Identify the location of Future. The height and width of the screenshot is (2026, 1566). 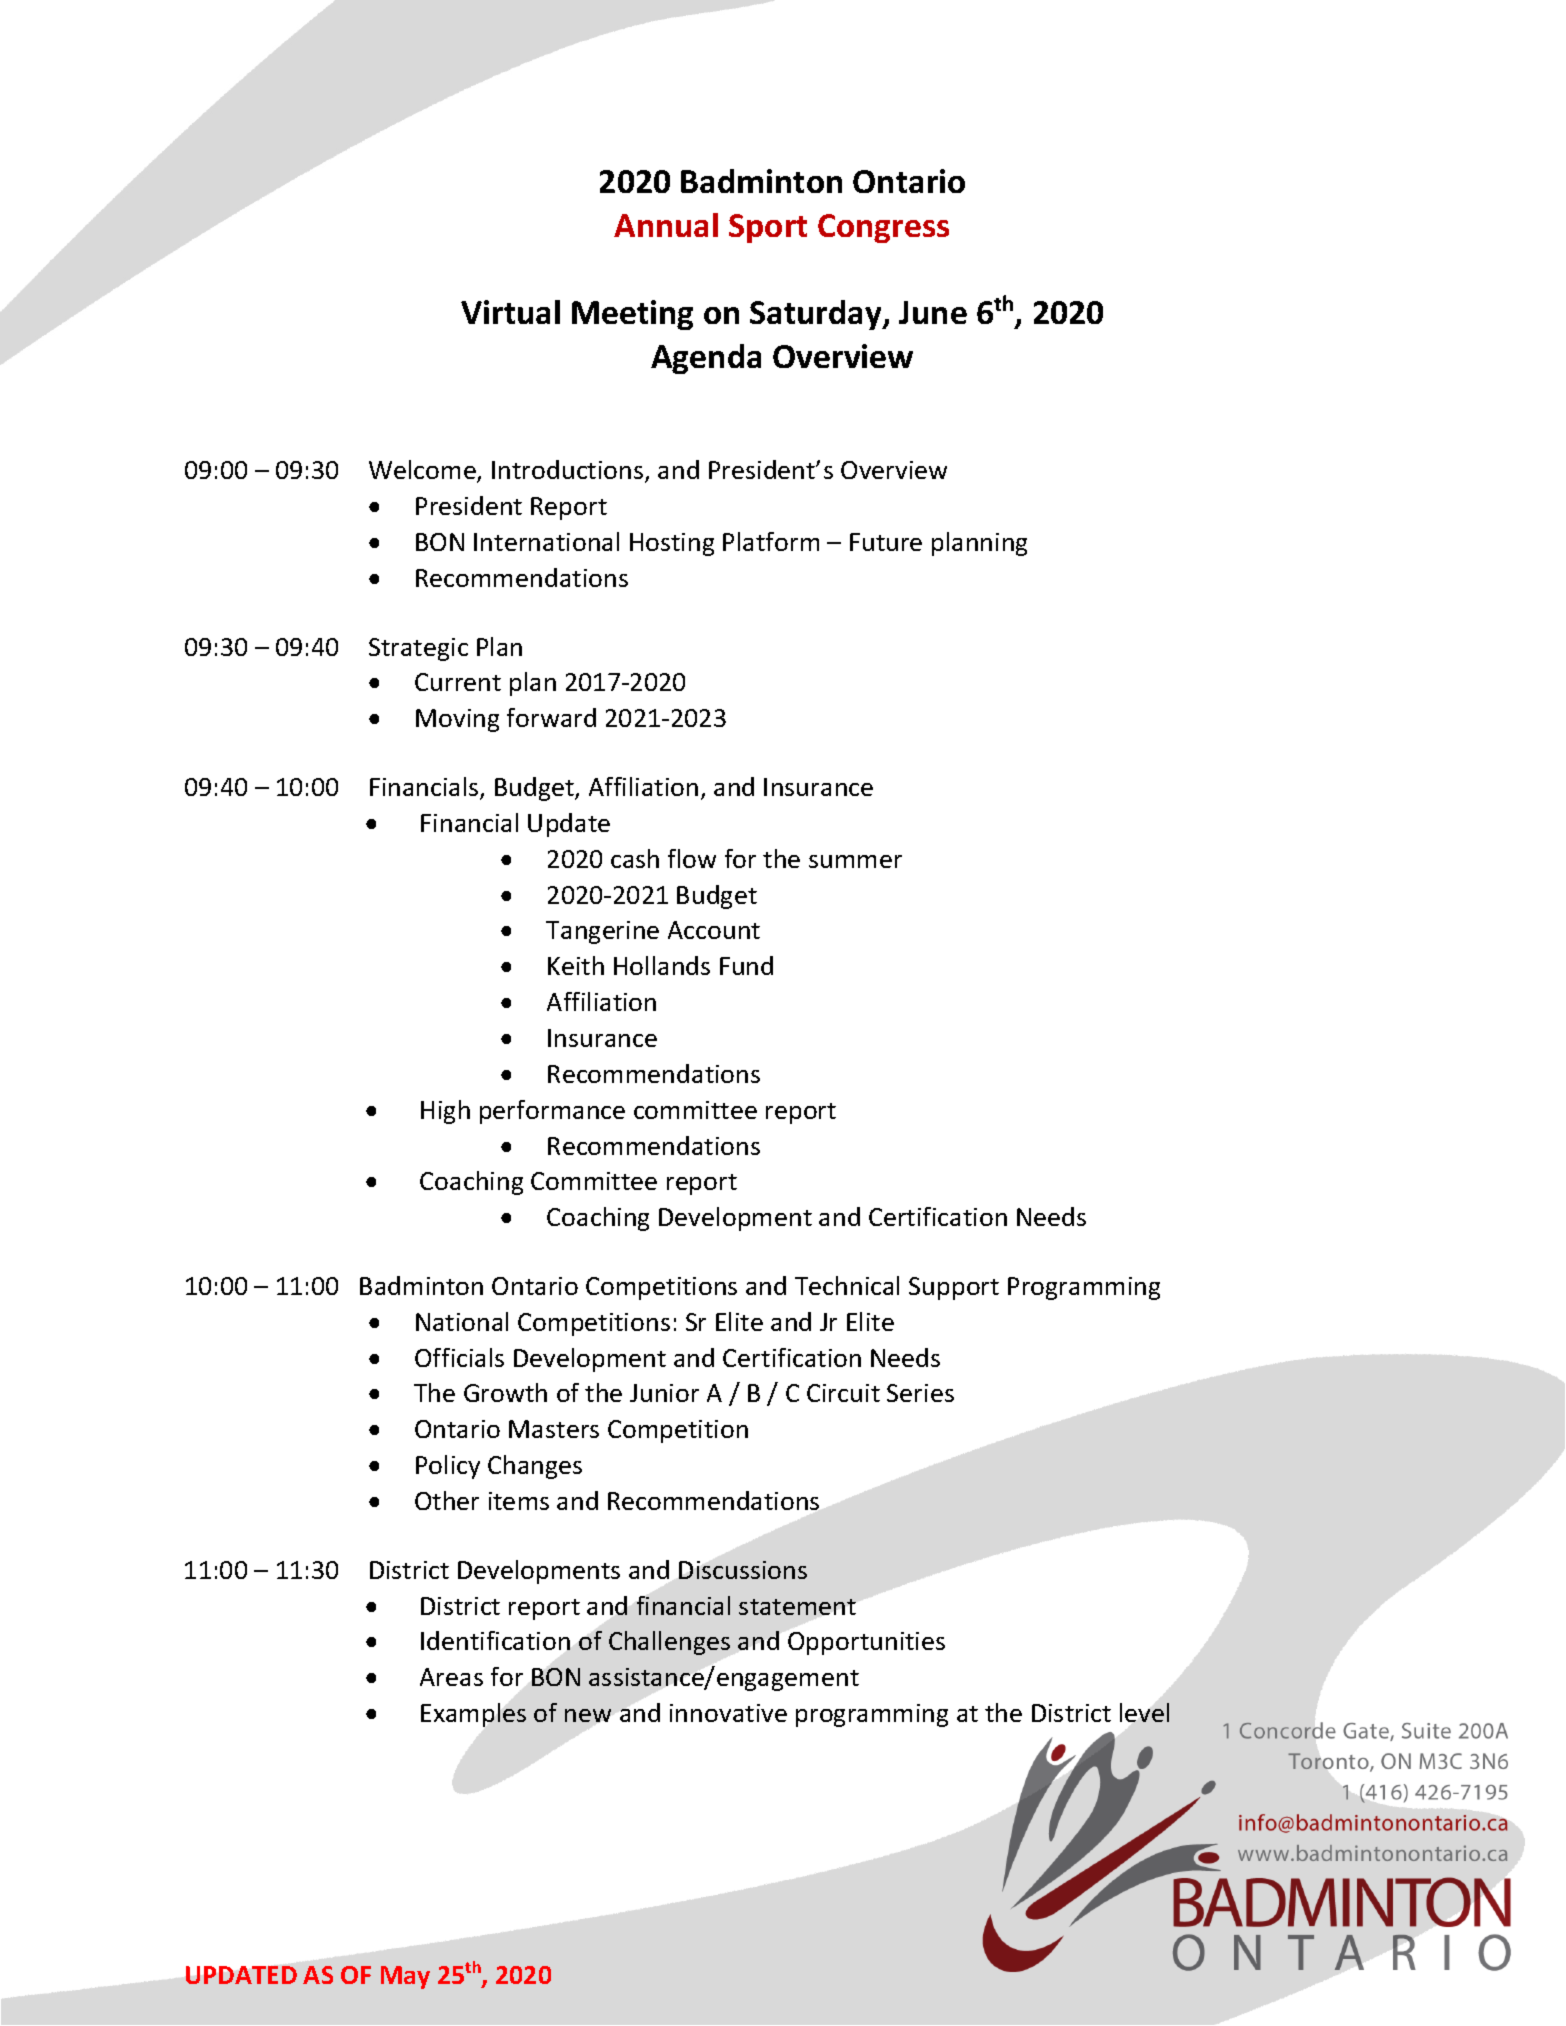
(886, 542).
